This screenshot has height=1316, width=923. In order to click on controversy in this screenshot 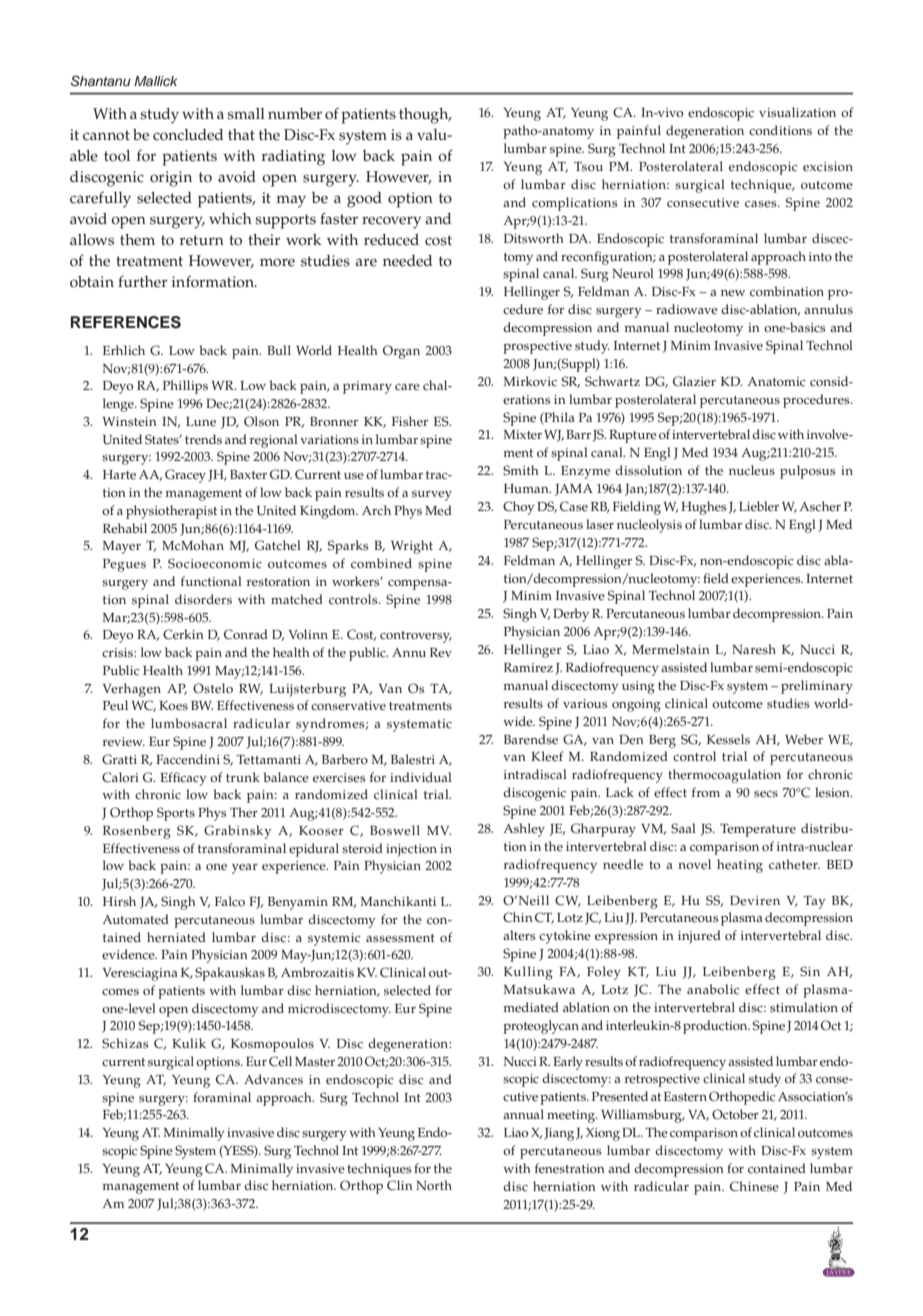, I will do `click(416, 637)`.
